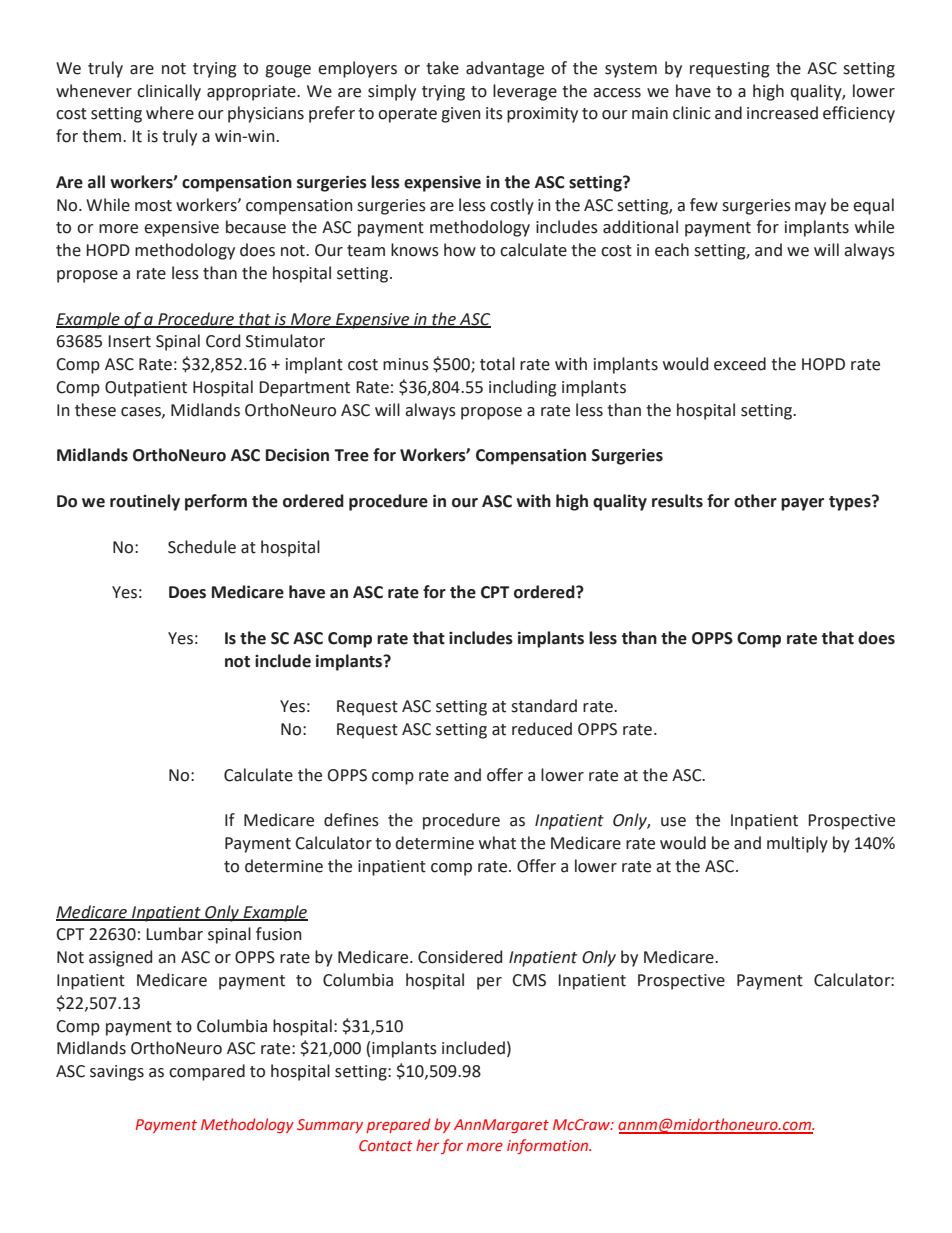  I want to click on information, so click(549, 1146).
